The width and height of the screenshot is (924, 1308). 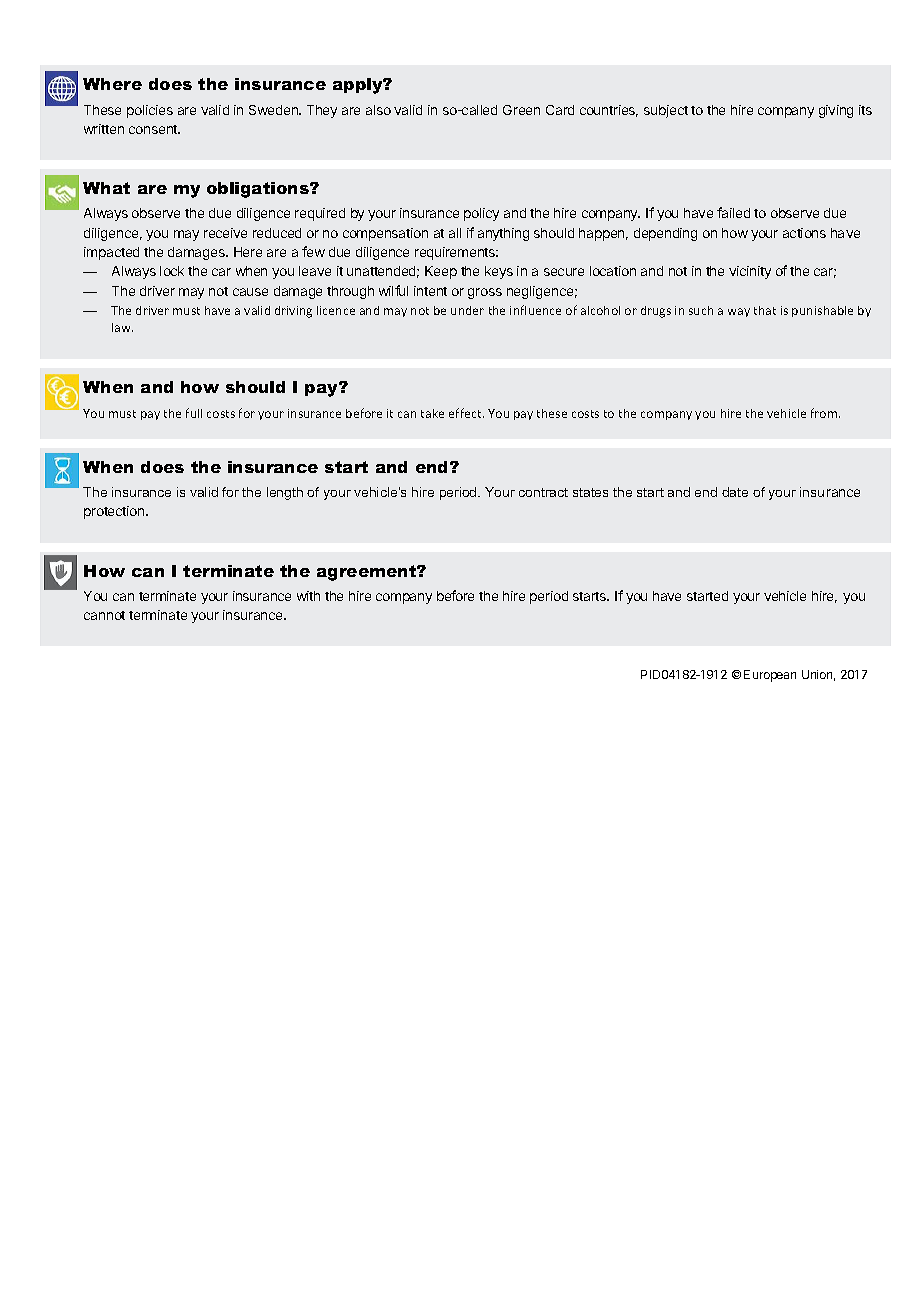 I want to click on giving, so click(x=836, y=111).
